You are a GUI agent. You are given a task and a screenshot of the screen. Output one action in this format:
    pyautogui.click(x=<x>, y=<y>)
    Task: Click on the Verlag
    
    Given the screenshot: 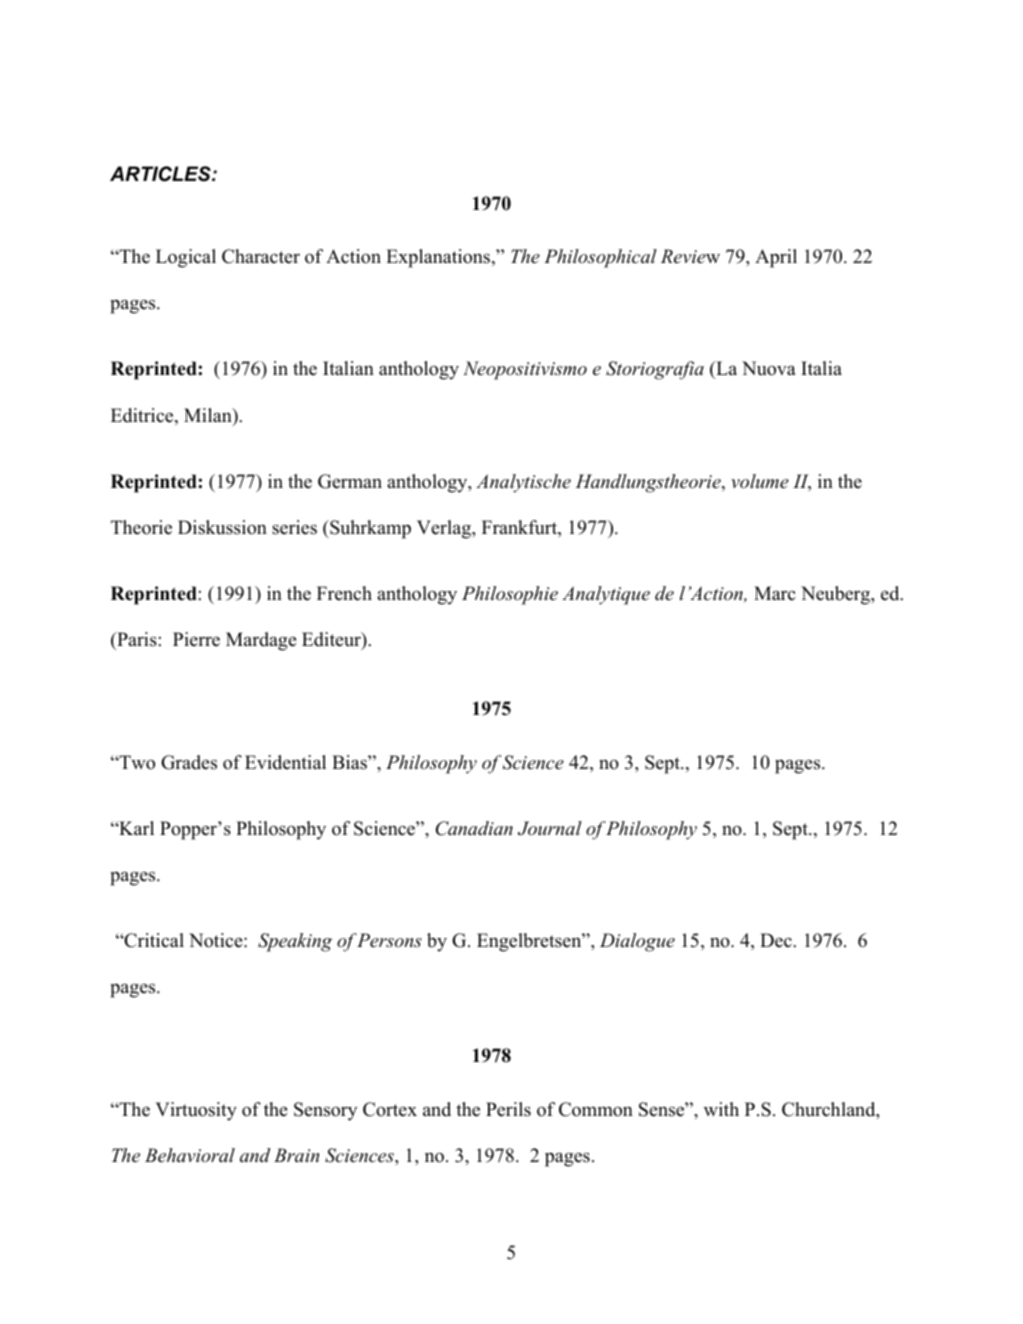 What is the action you would take?
    pyautogui.click(x=445, y=529)
